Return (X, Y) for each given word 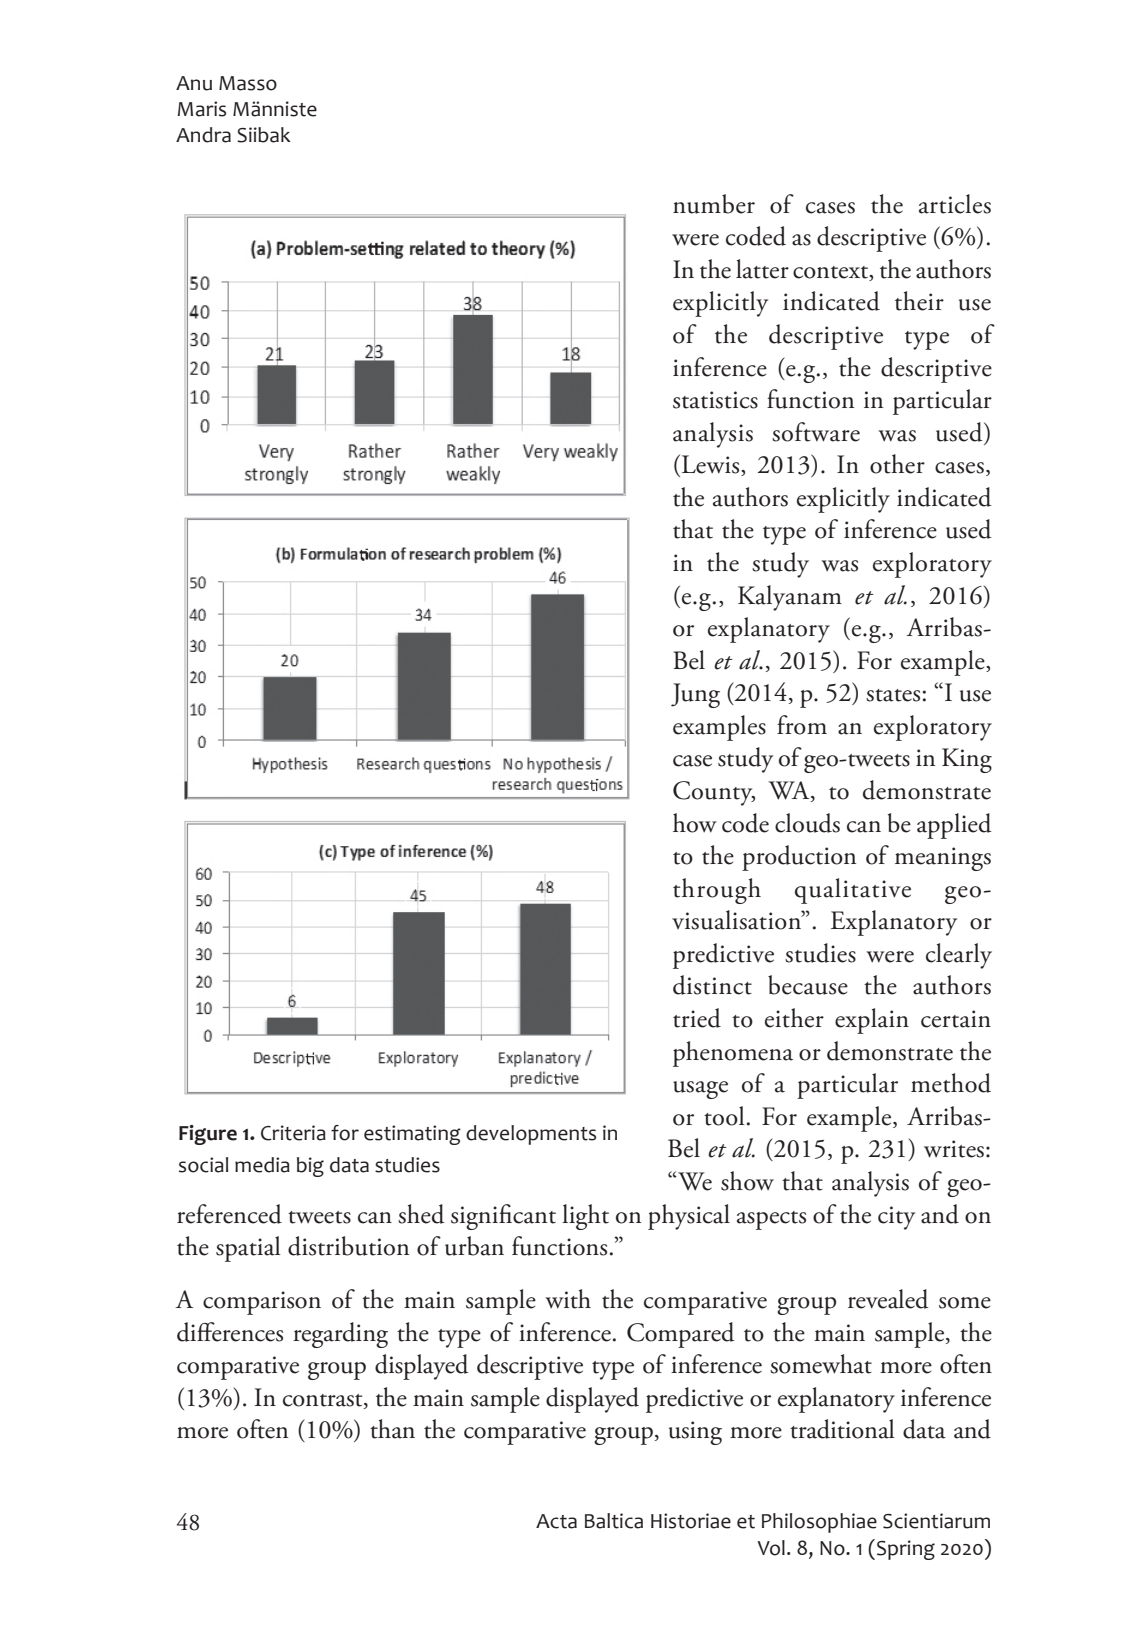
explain (872, 1021)
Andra (203, 135)
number (714, 204)
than (392, 1429)
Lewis (710, 465)
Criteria (293, 1133)
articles (955, 204)
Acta (556, 1521)
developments (531, 1135)
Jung (695, 695)
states (893, 695)
